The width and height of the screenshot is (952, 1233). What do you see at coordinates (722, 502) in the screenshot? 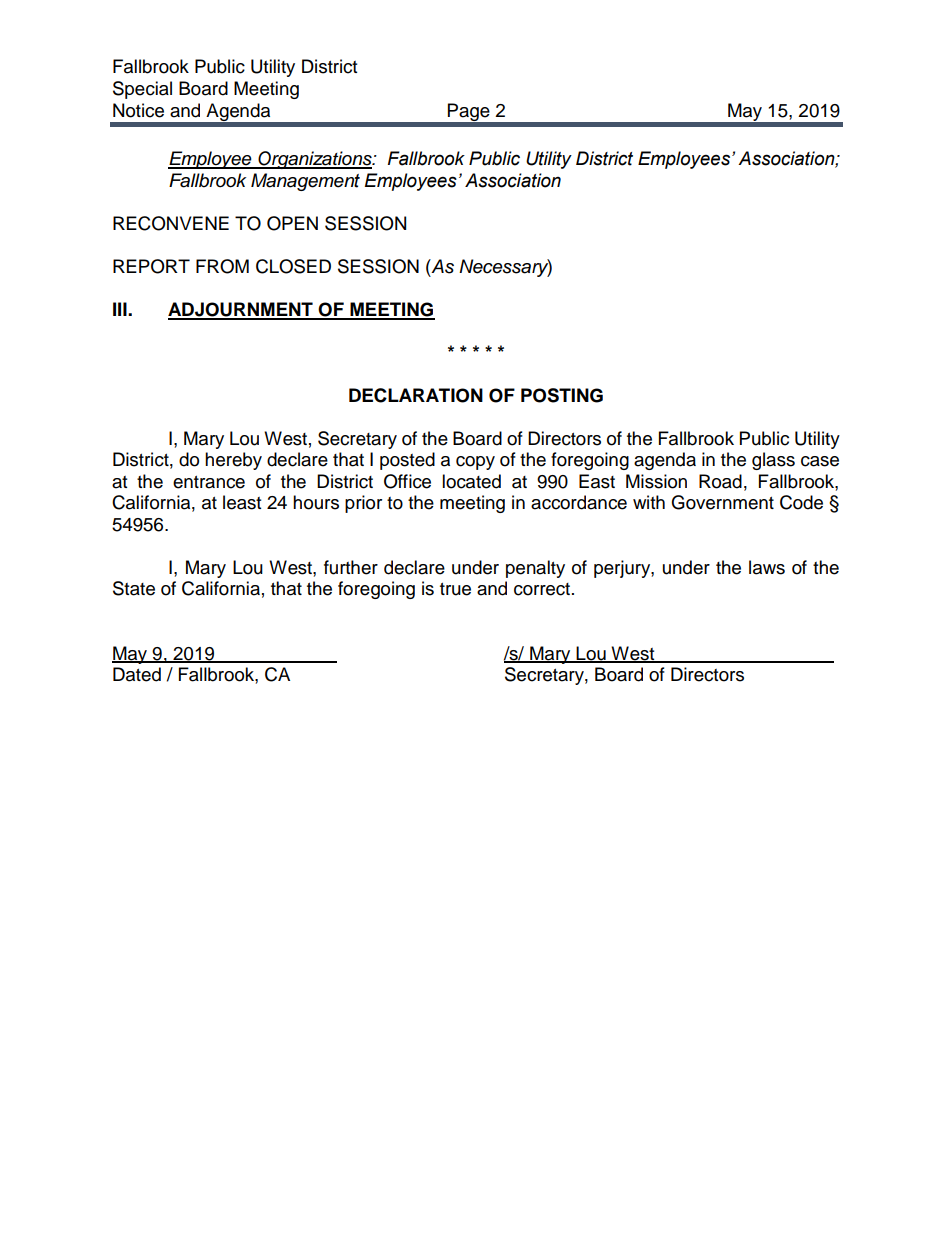
I see `Government` at bounding box center [722, 502].
